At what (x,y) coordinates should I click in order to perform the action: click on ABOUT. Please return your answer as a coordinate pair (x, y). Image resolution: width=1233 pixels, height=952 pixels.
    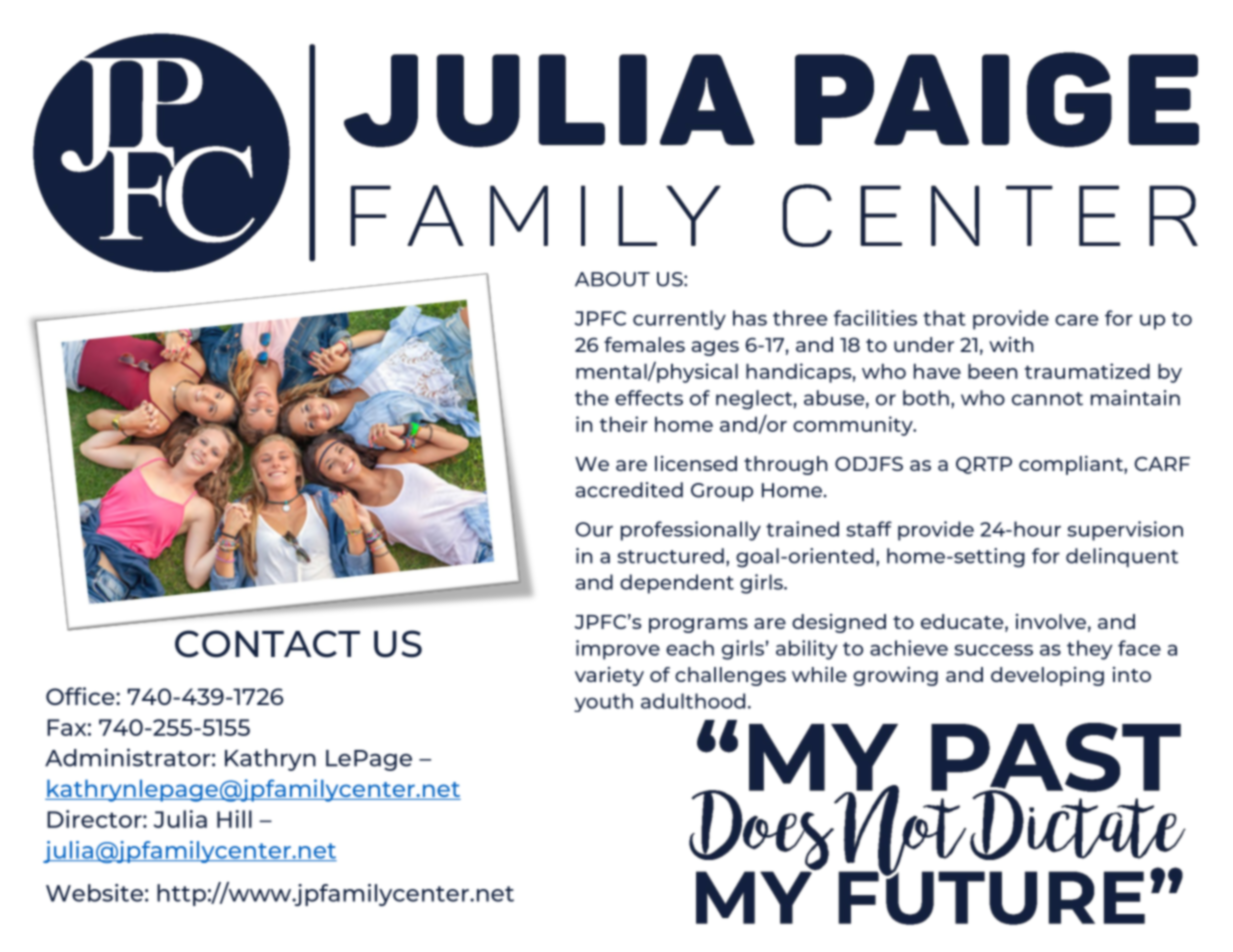
    Looking at the image, I should click on (612, 279).
